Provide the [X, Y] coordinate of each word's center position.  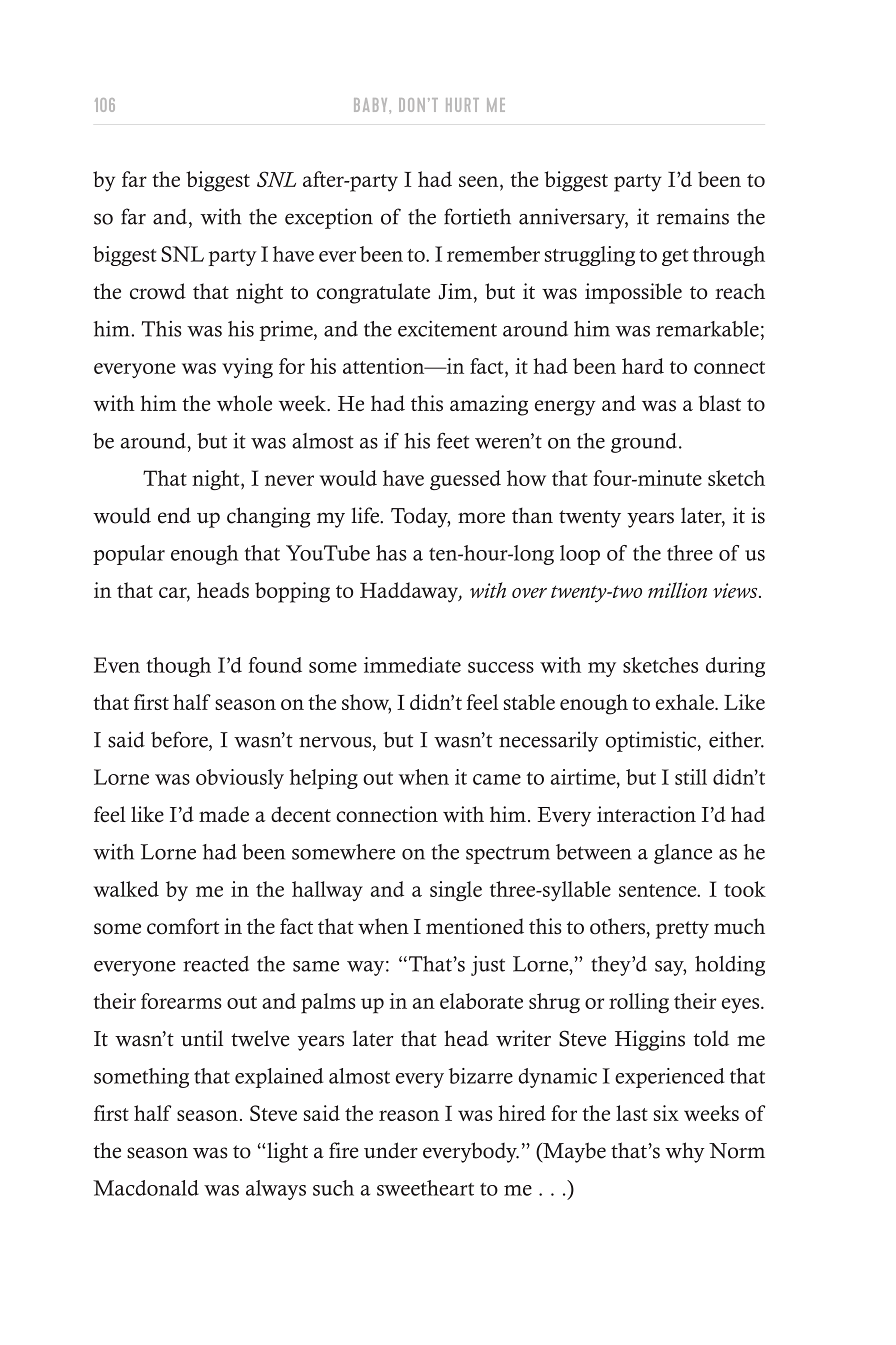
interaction [646, 814]
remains [693, 216]
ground [644, 443]
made [224, 814]
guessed [465, 480]
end [174, 515]
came [497, 779]
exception [329, 218]
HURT [462, 105]
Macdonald [146, 1188]
